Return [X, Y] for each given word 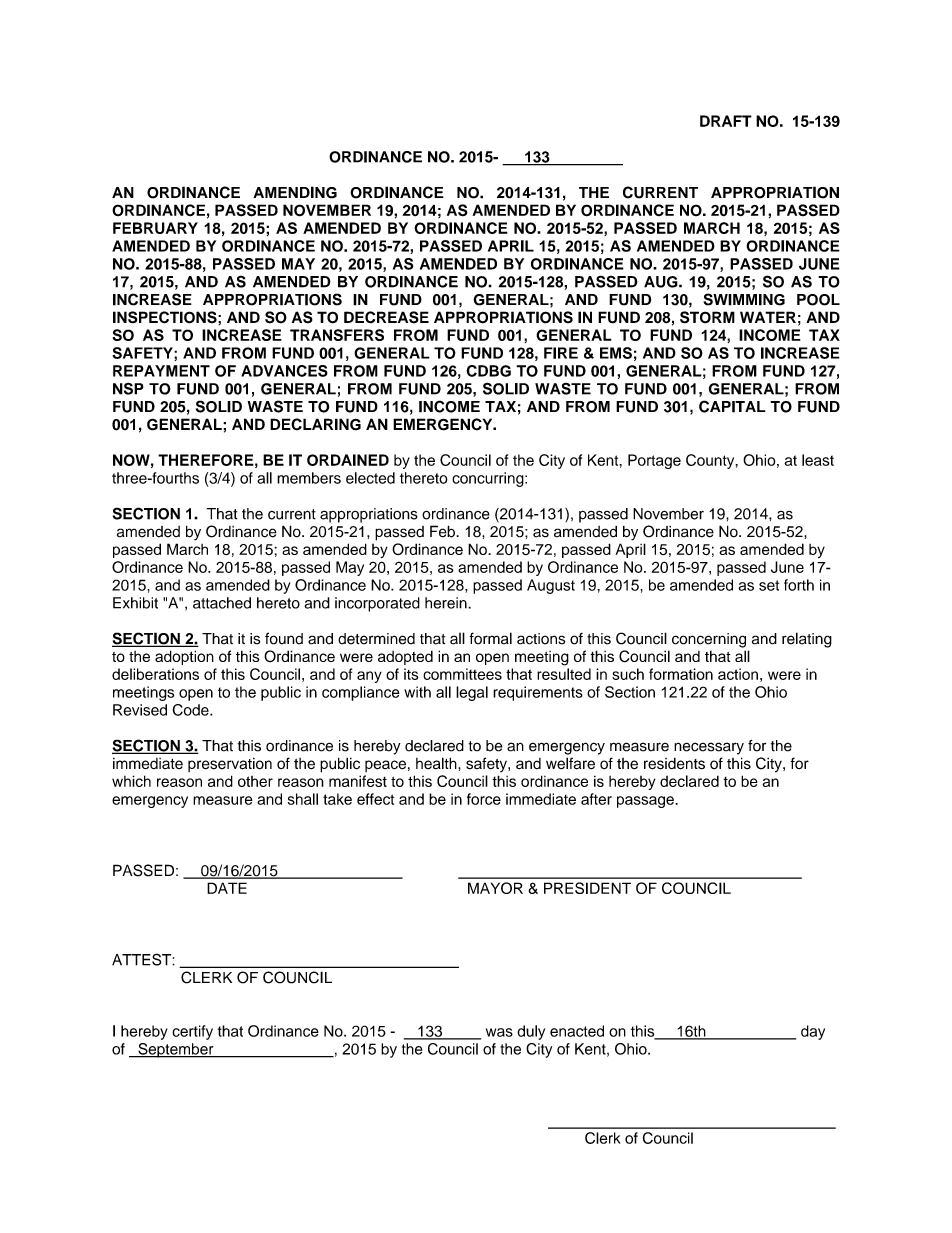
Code [191, 710]
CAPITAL [732, 406]
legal [472, 693]
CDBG [488, 371]
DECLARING [315, 424]
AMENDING [295, 192]
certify [192, 1032]
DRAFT [726, 121]
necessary [709, 748]
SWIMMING [744, 299]
